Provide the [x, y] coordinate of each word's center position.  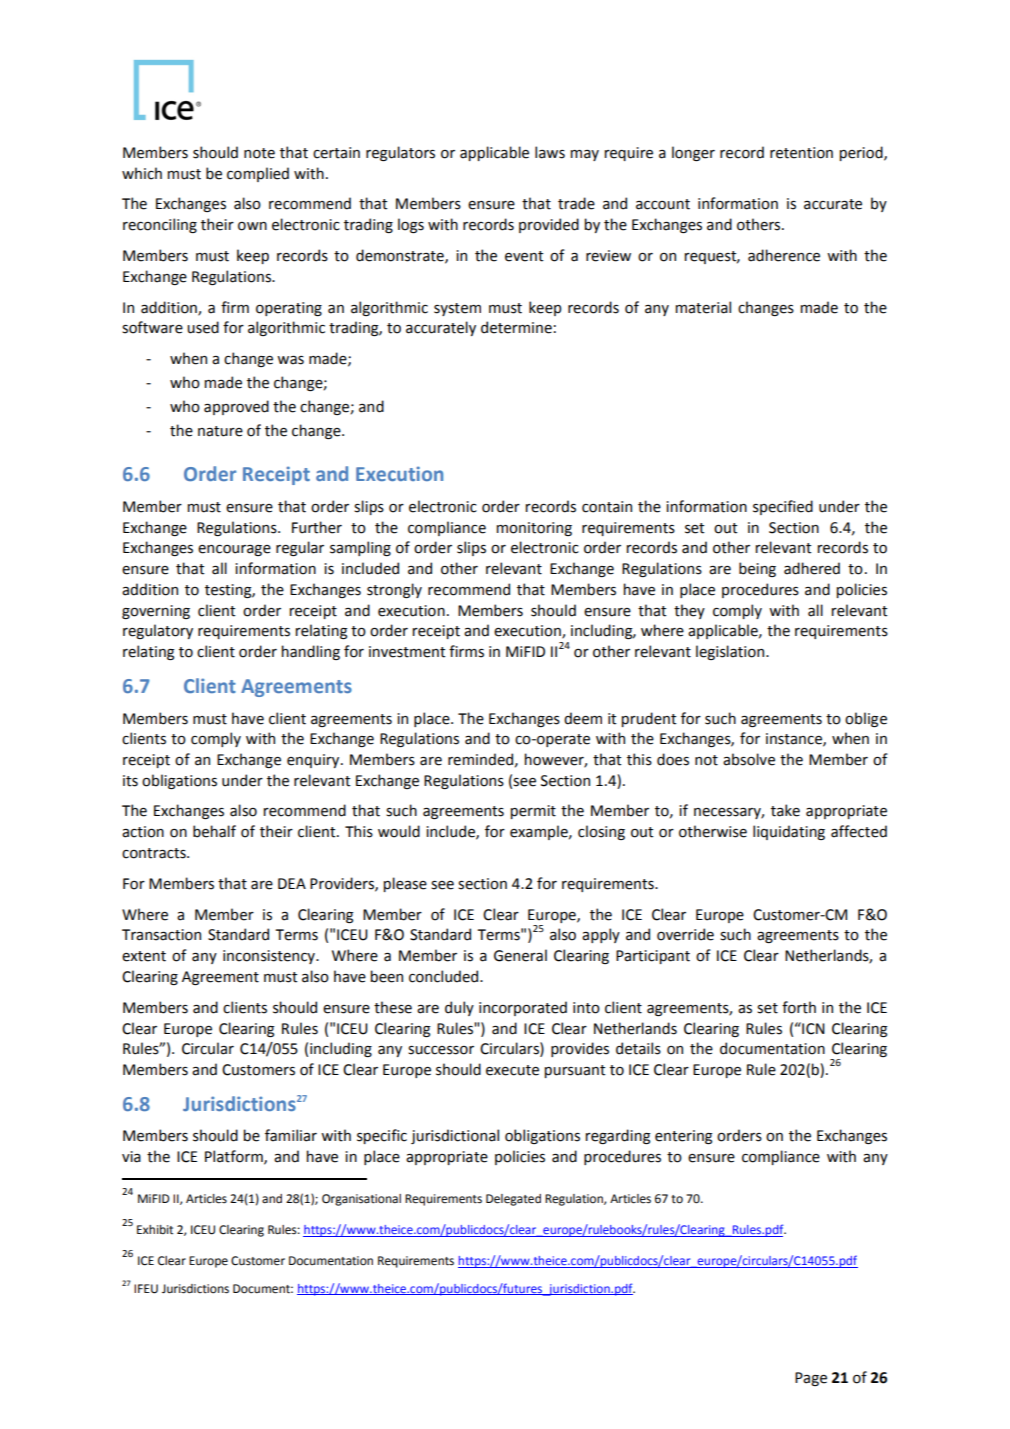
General [520, 955]
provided [549, 225]
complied [258, 174]
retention [801, 153]
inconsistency [270, 957]
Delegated [513, 1200]
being [757, 569]
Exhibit [155, 1229]
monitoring [534, 529]
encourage [234, 550]
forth [799, 1007]
